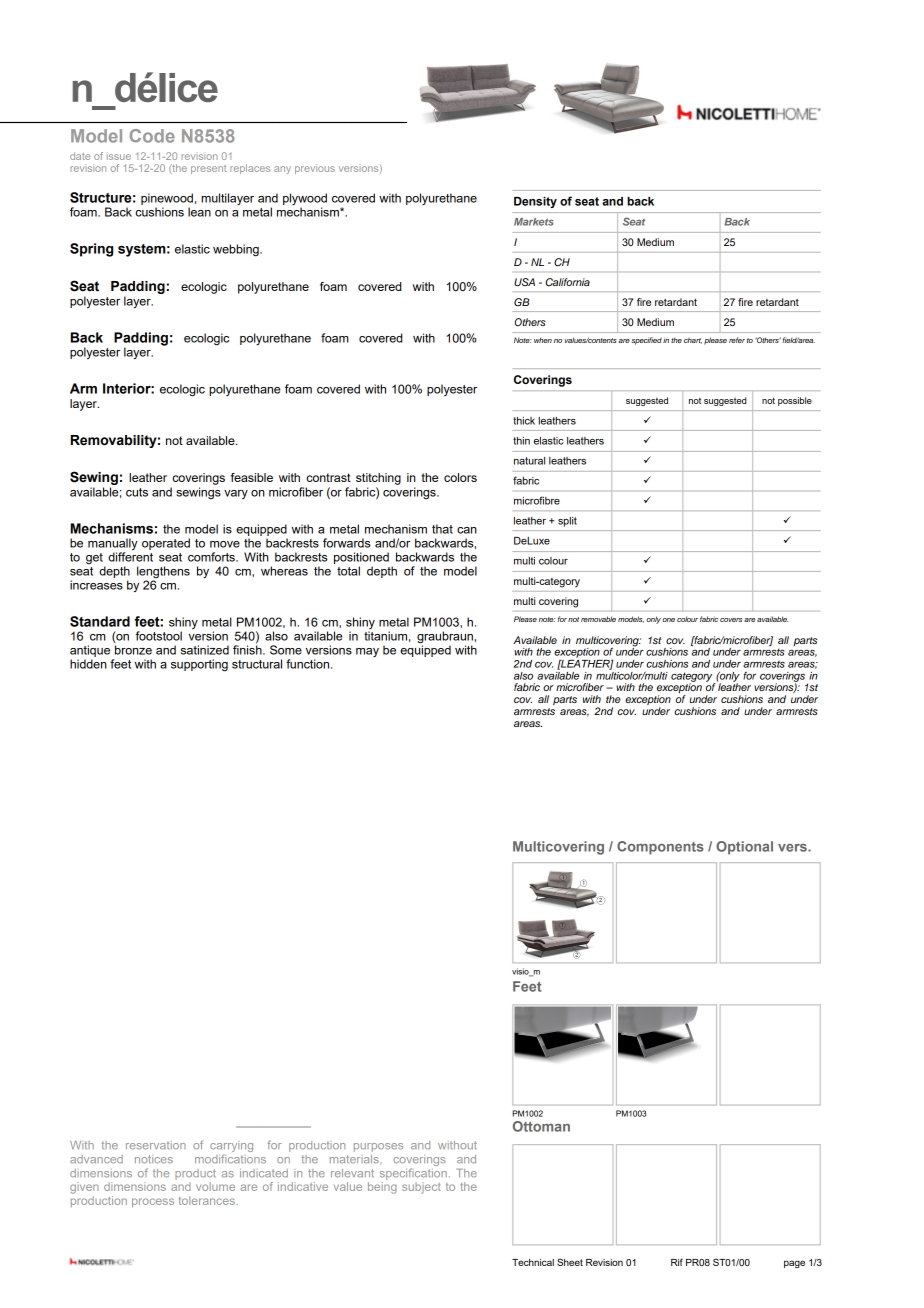 Image resolution: width=924 pixels, height=1308 pixels. I want to click on supporting, so click(199, 665).
